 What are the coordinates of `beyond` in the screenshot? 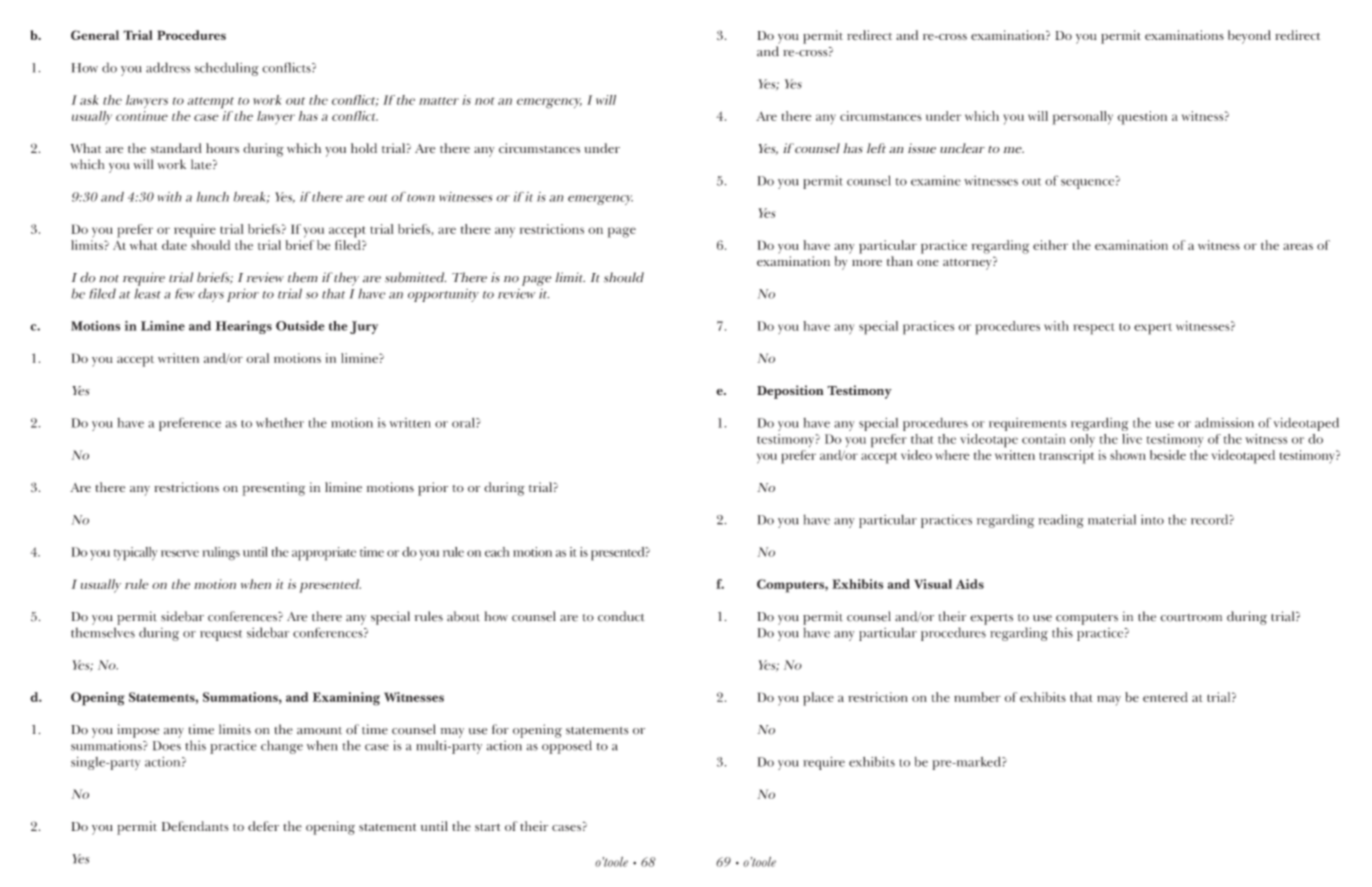 It's located at (1249, 37).
